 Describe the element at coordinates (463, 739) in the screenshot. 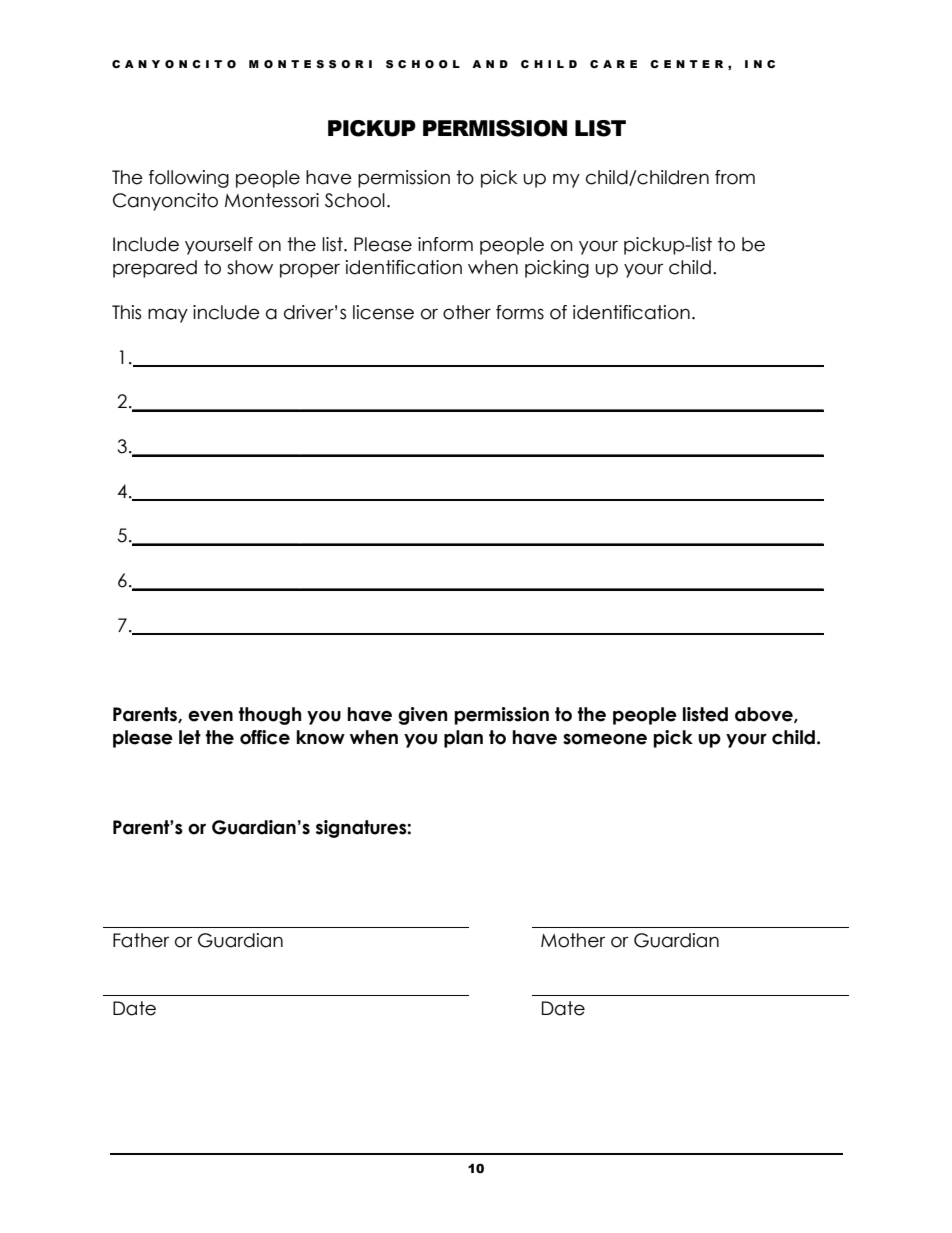

I see `plan` at that location.
